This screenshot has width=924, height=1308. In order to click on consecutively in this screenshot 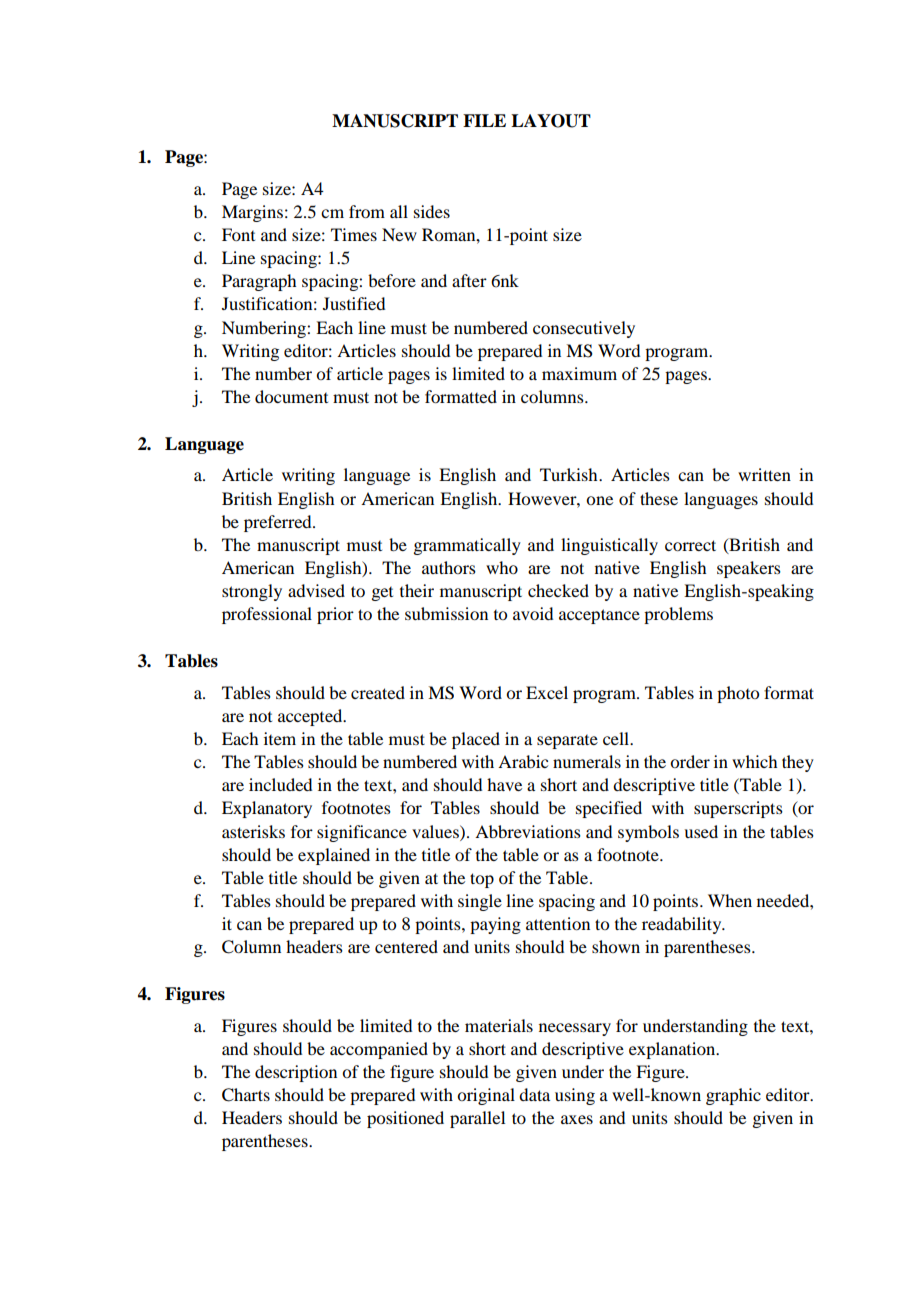, I will do `click(584, 329)`.
